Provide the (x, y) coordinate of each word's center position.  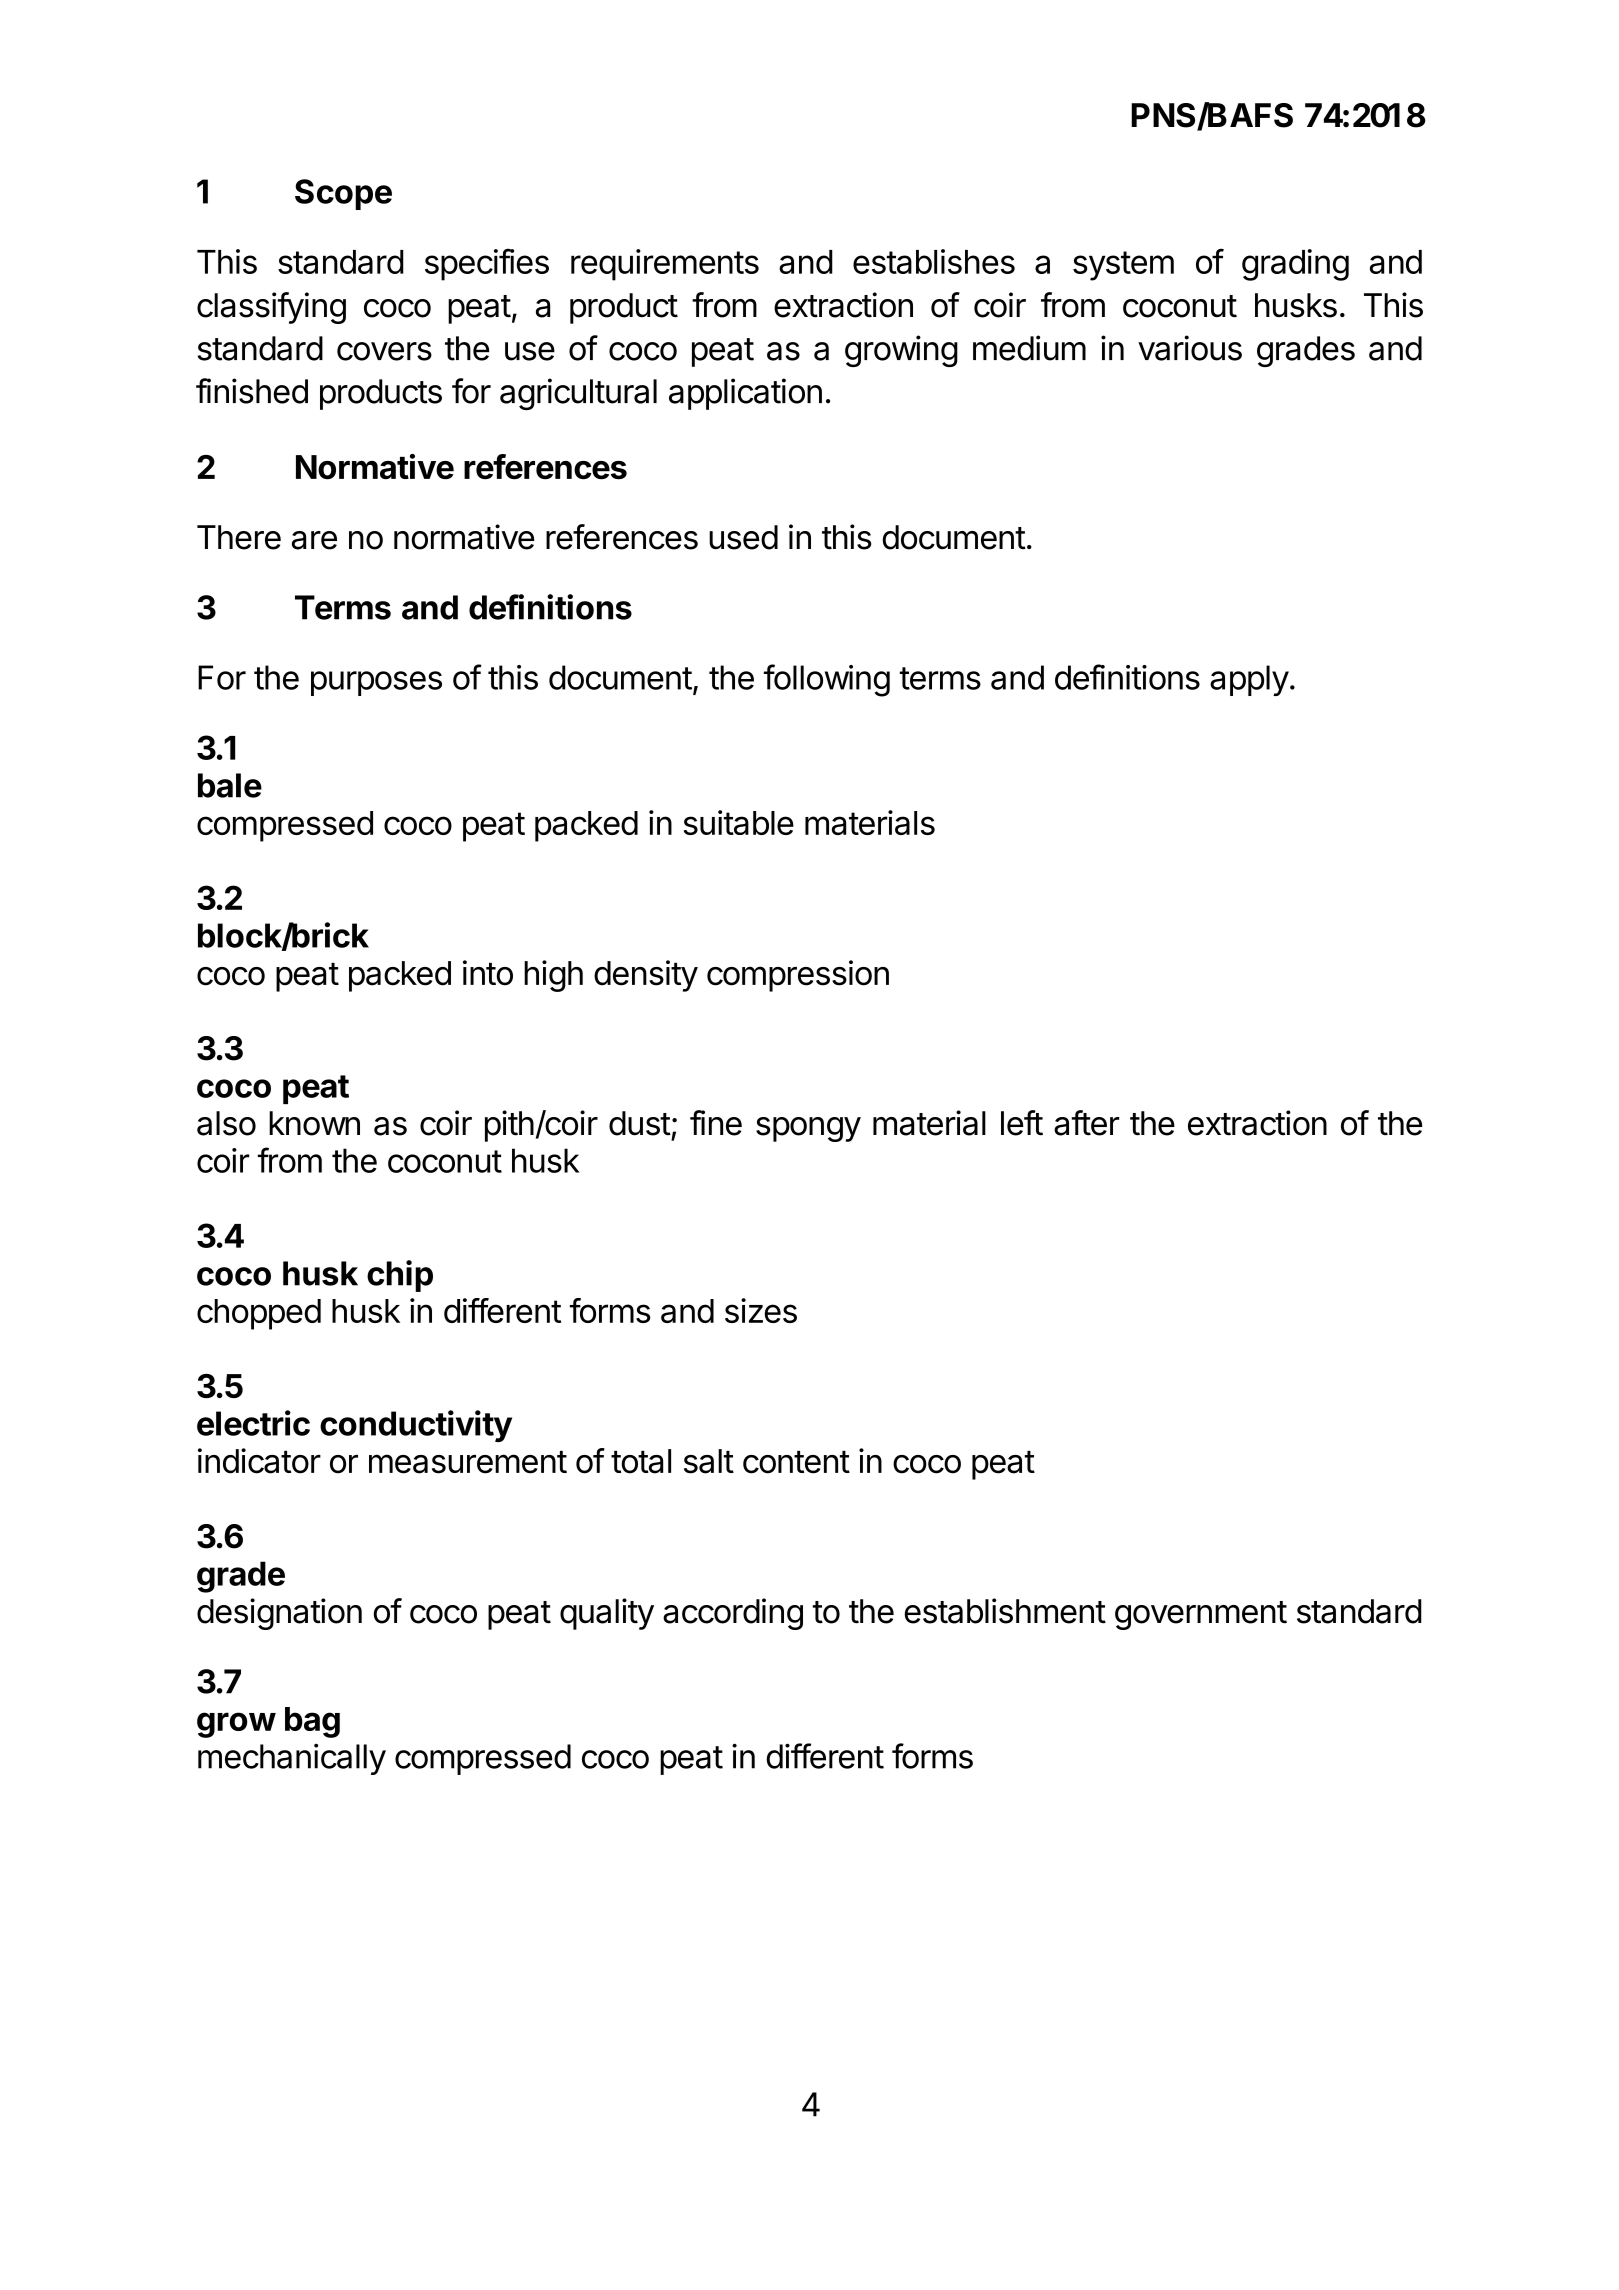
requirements (665, 265)
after (1086, 1123)
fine (716, 1123)
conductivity (416, 1426)
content (796, 1462)
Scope (343, 194)
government (1201, 1615)
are (314, 540)
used (743, 537)
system (1123, 266)
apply (1249, 680)
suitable (738, 822)
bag (312, 1722)
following (827, 680)
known (314, 1123)
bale (230, 785)
